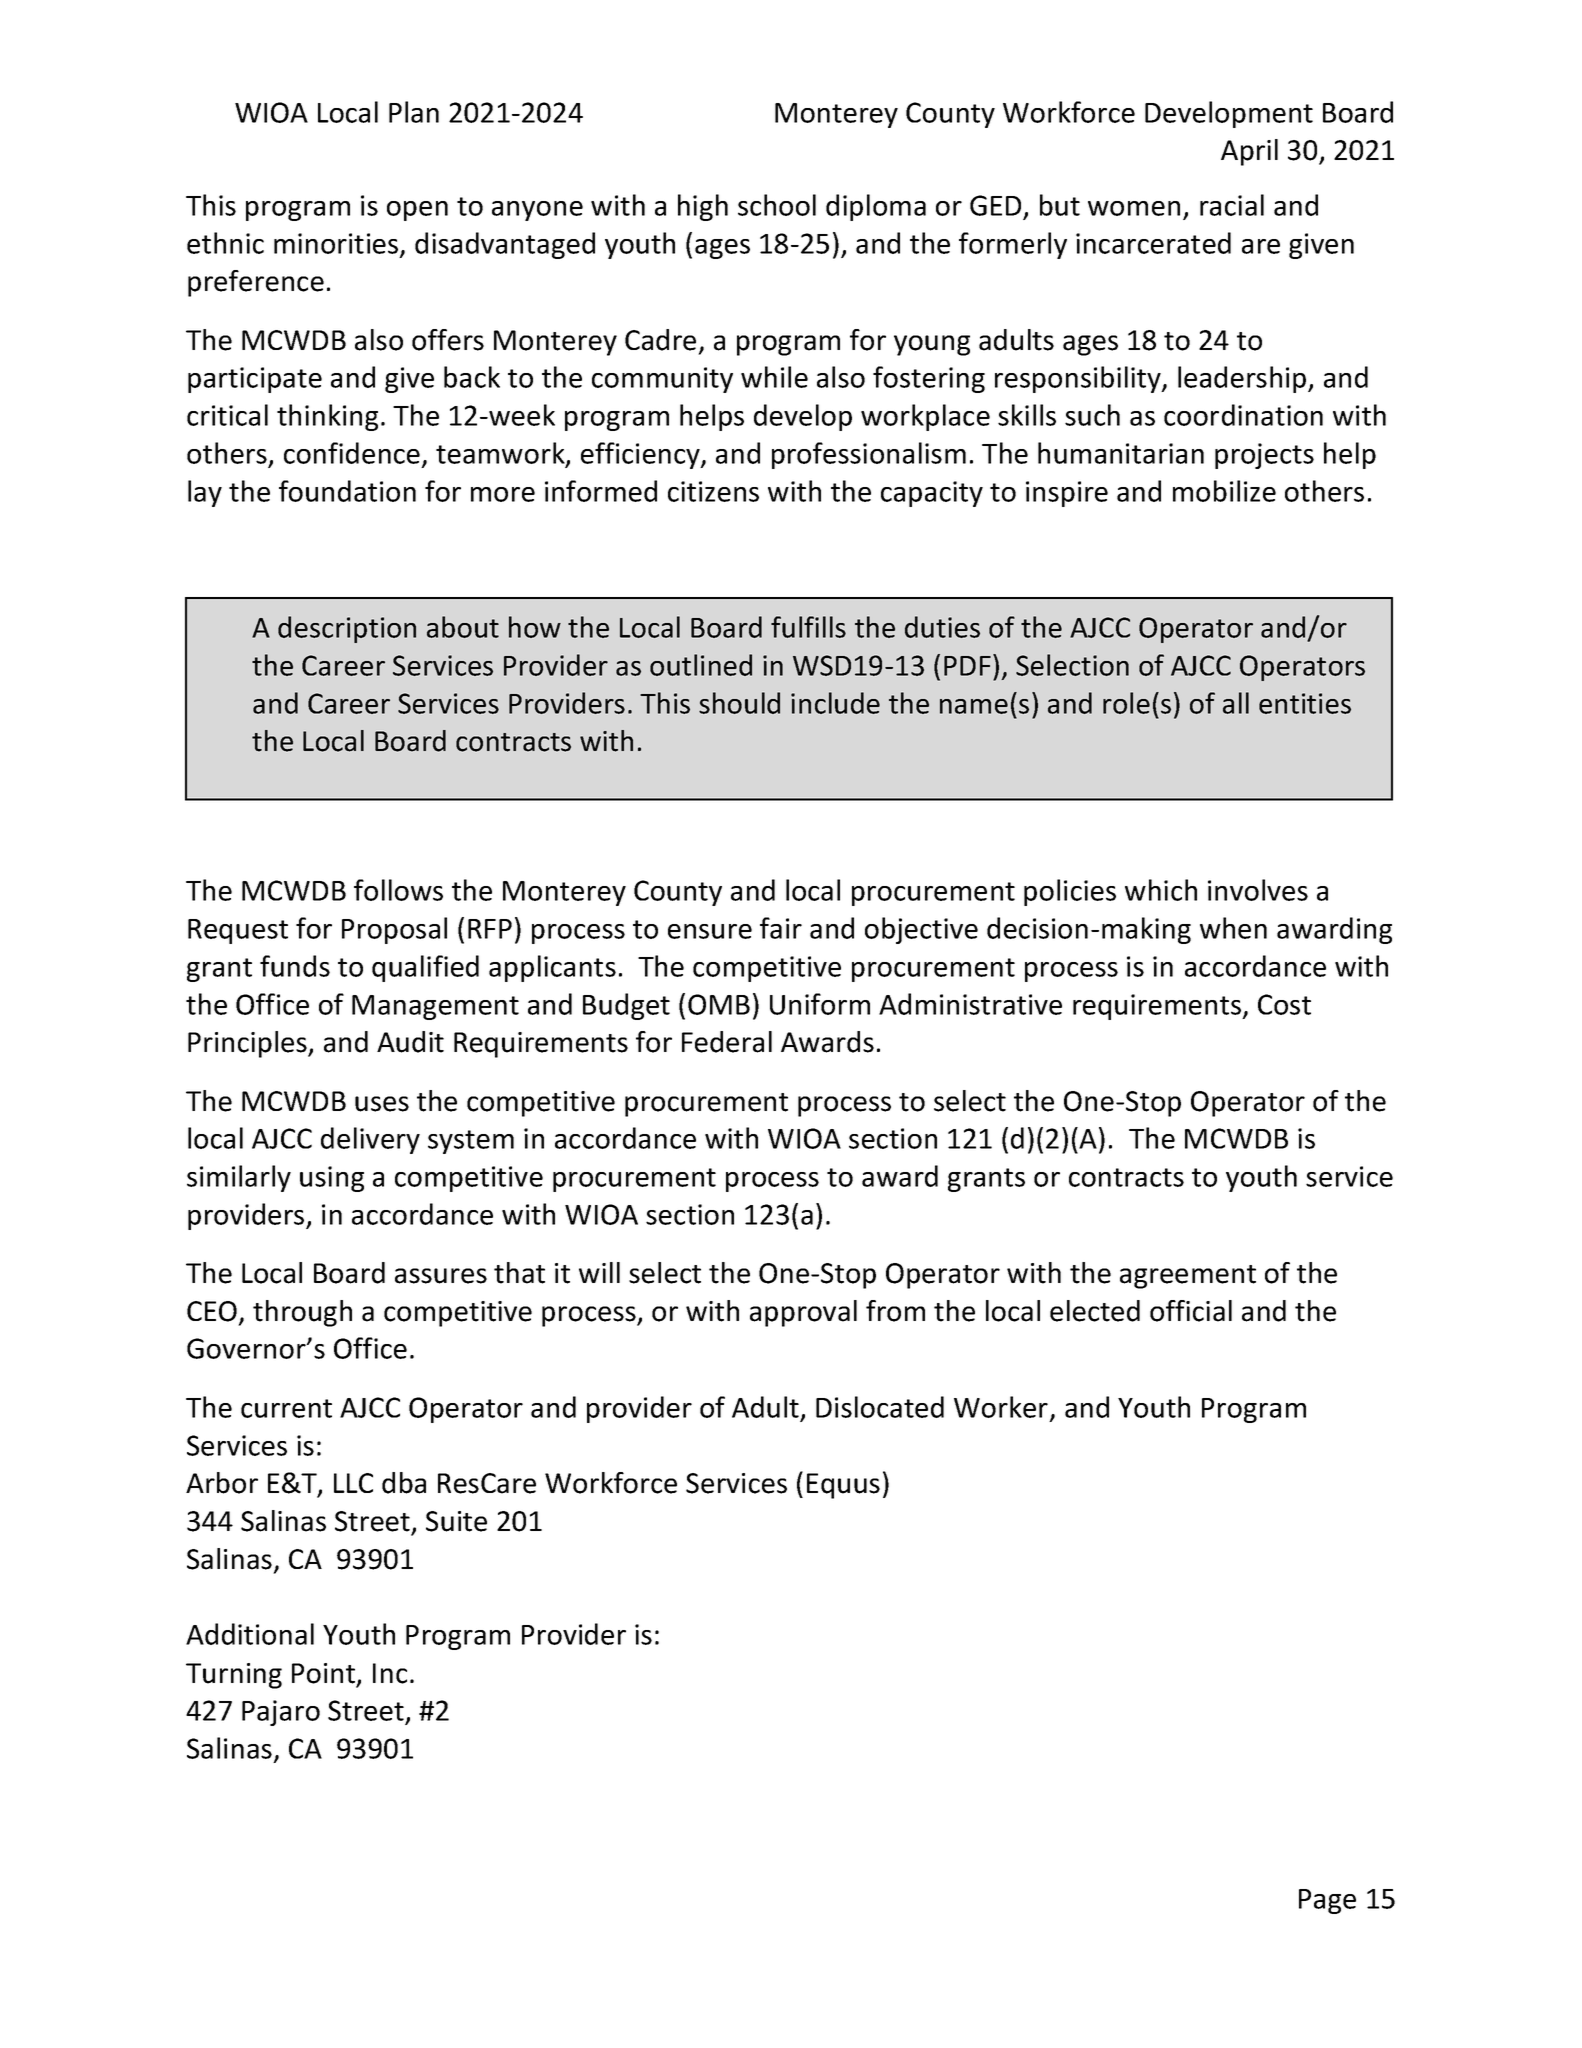 The image size is (1582, 2048). Describe the element at coordinates (1236, 703) in the screenshot. I see `all` at that location.
